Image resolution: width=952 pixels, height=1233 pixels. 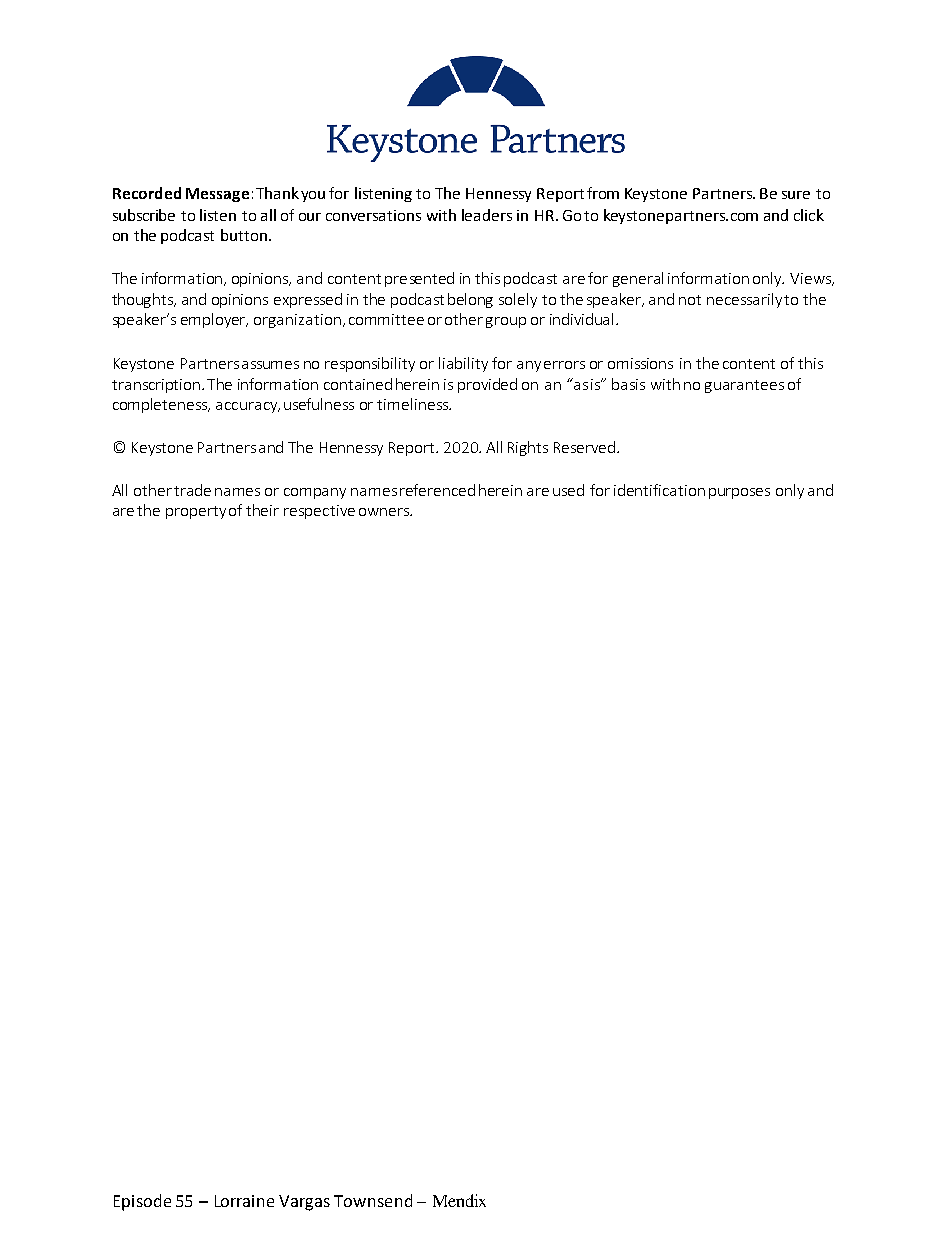 I want to click on identification, so click(x=659, y=490).
